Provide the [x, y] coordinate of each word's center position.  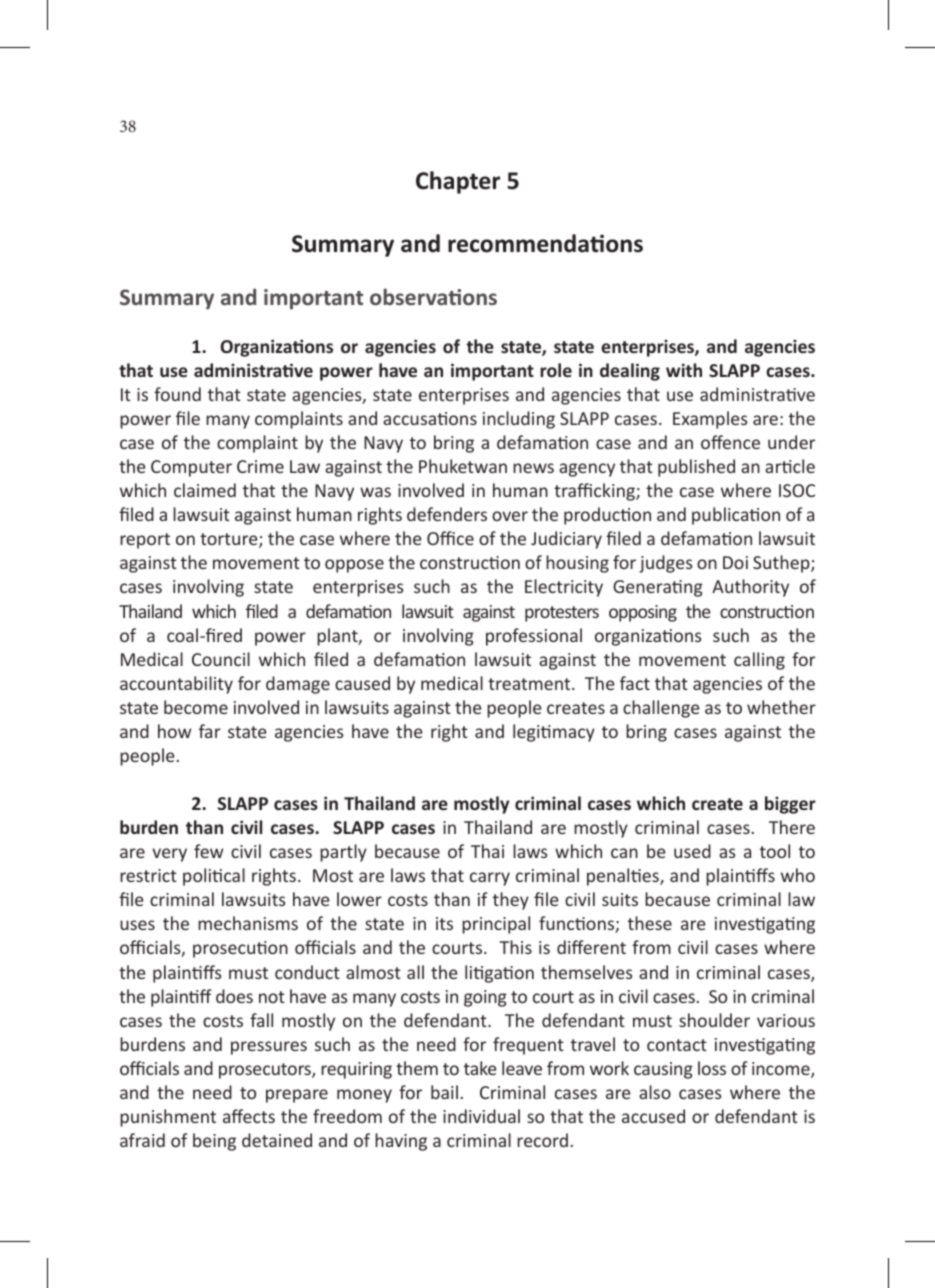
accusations [430, 418]
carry [490, 879]
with [684, 370]
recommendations [545, 243]
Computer [191, 468]
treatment [530, 684]
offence [730, 442]
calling [759, 661]
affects [249, 1116]
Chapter [458, 182]
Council [221, 659]
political [214, 877]
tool [775, 851]
